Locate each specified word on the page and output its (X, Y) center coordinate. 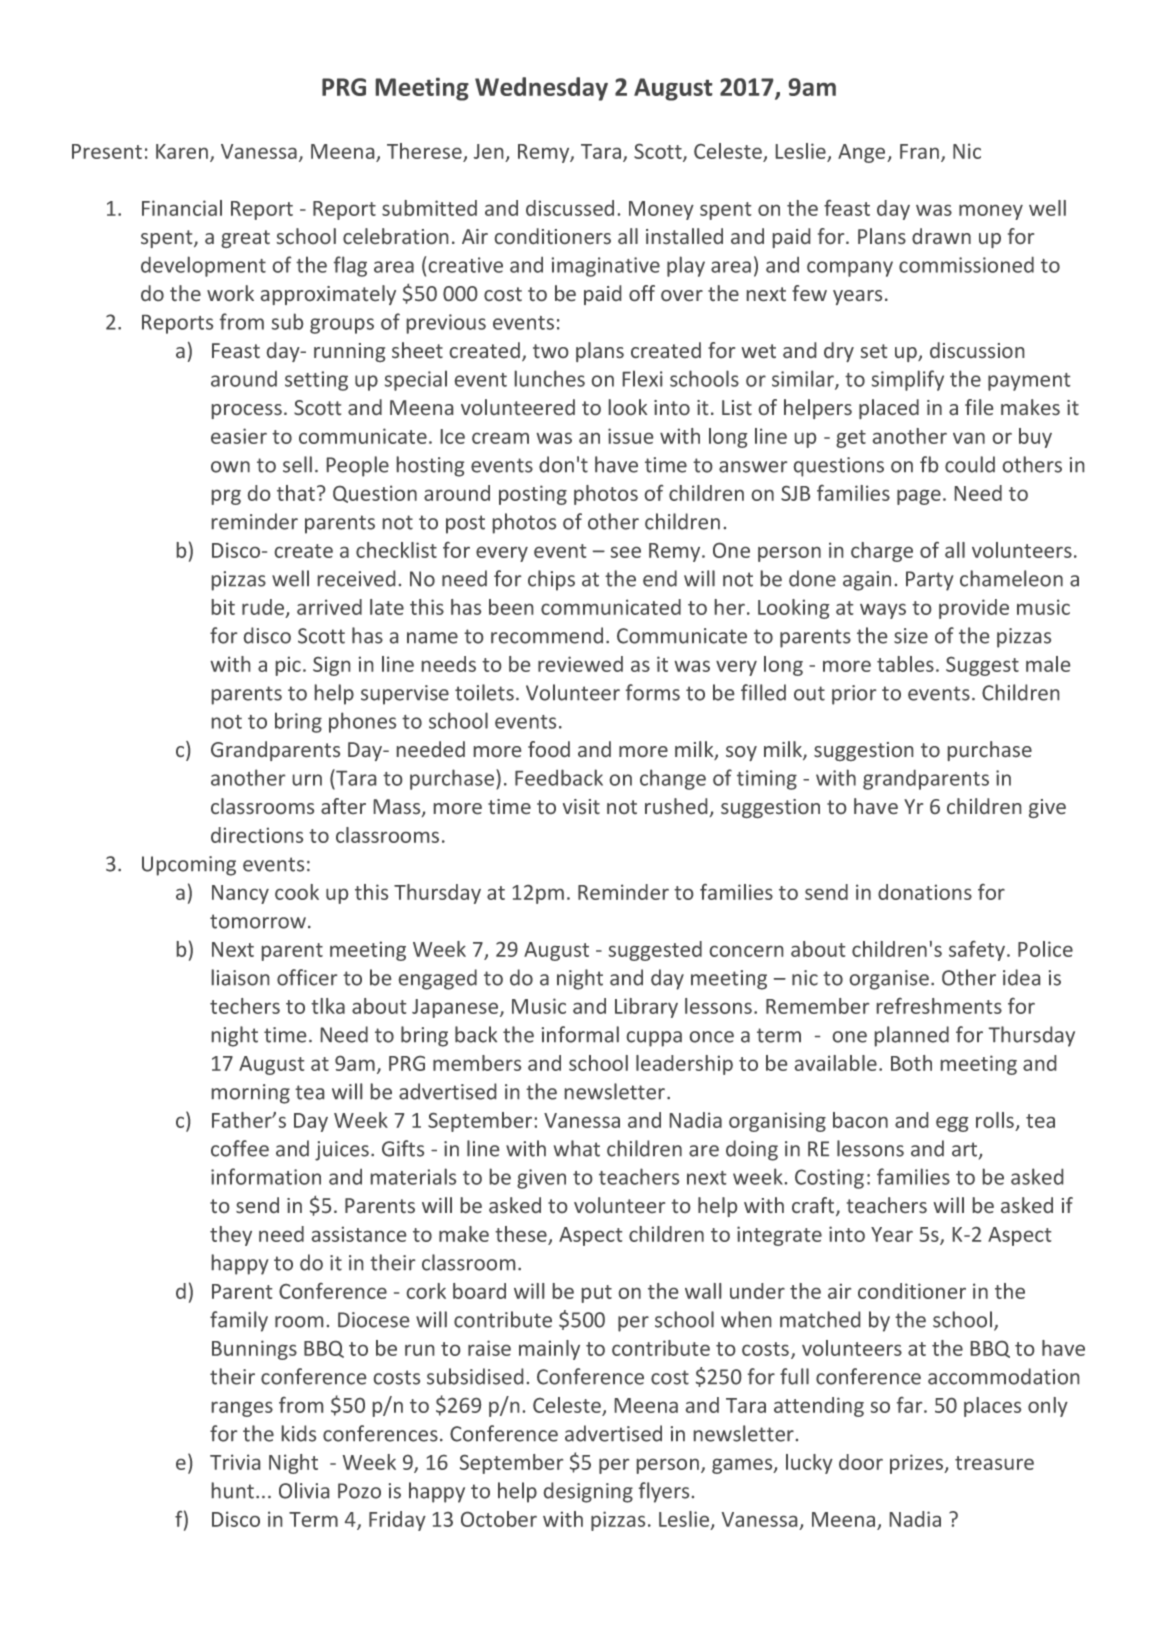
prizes (918, 1464)
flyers (664, 1492)
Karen (182, 151)
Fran (919, 151)
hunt (233, 1490)
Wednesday (541, 89)
